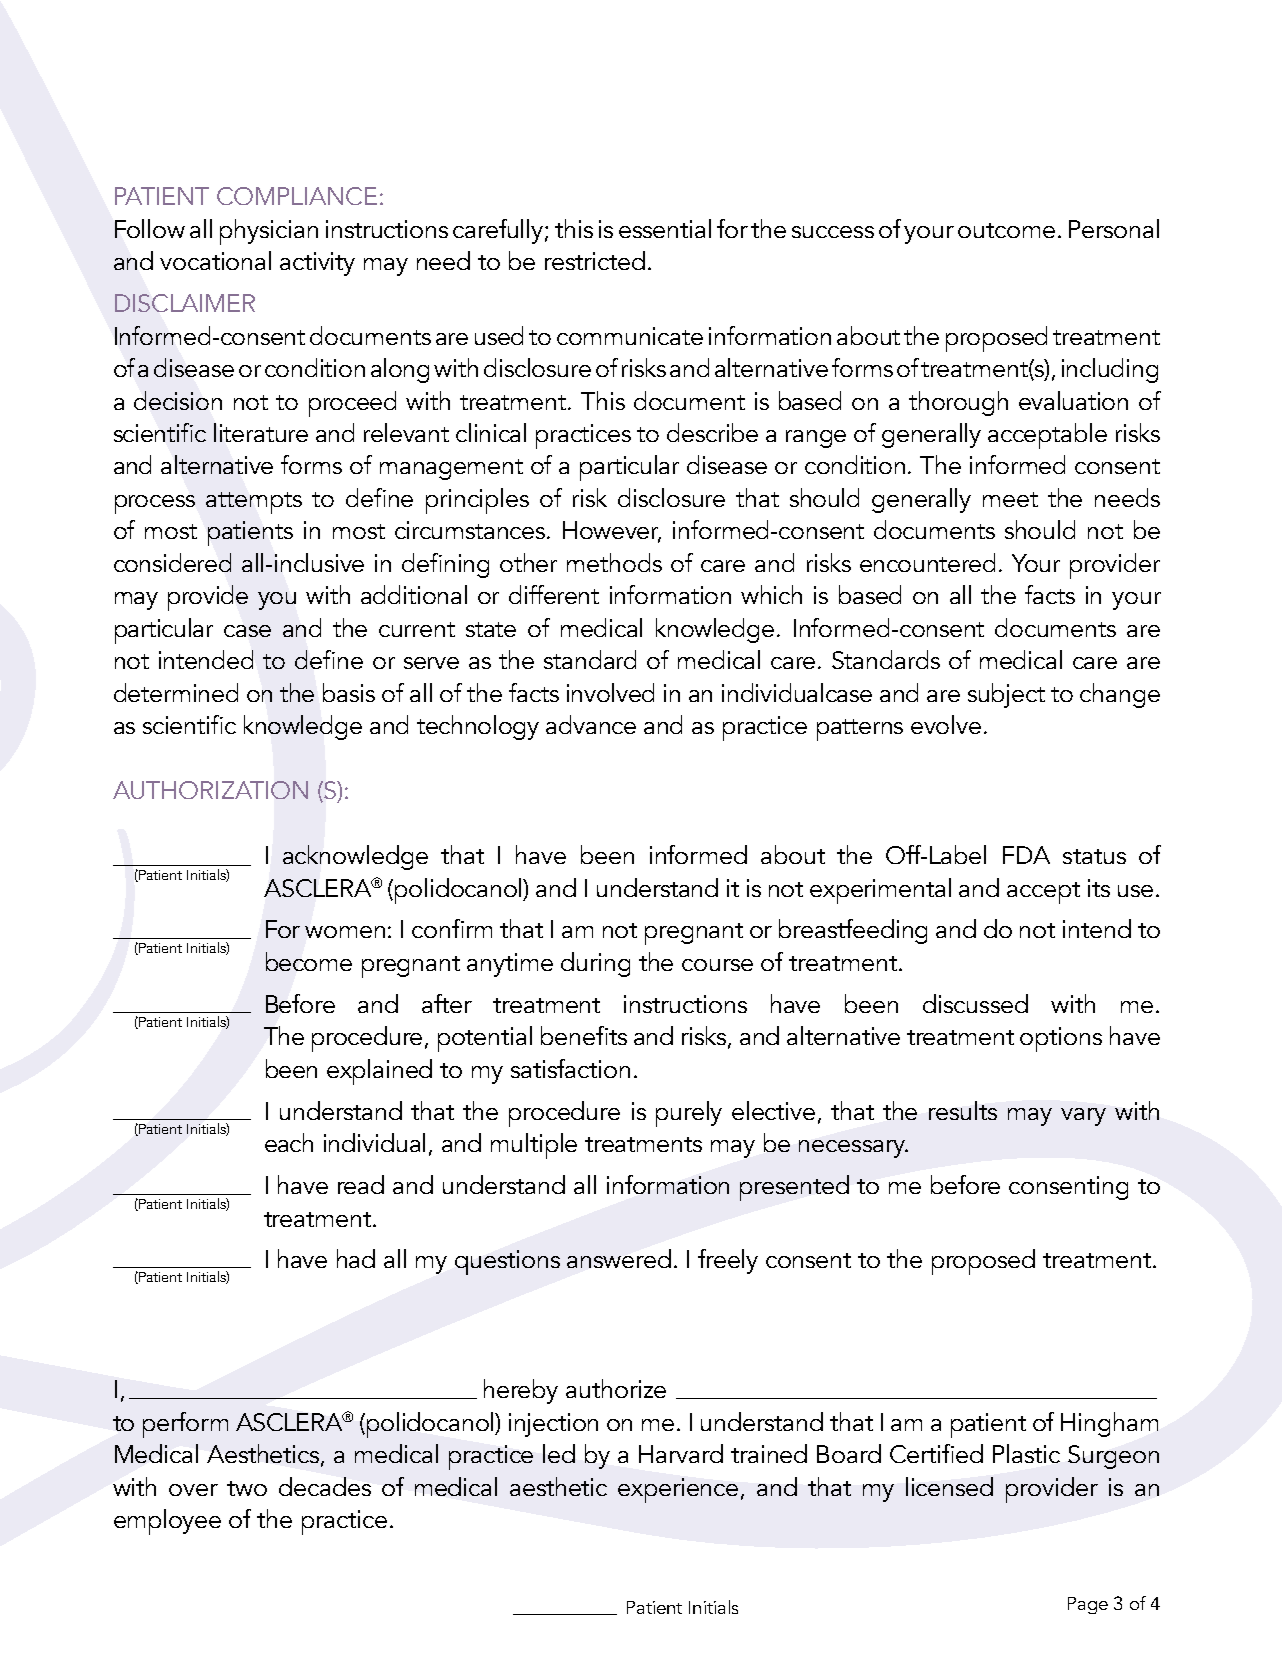 The height and width of the screenshot is (1659, 1282). I want to click on physician, so click(269, 232).
